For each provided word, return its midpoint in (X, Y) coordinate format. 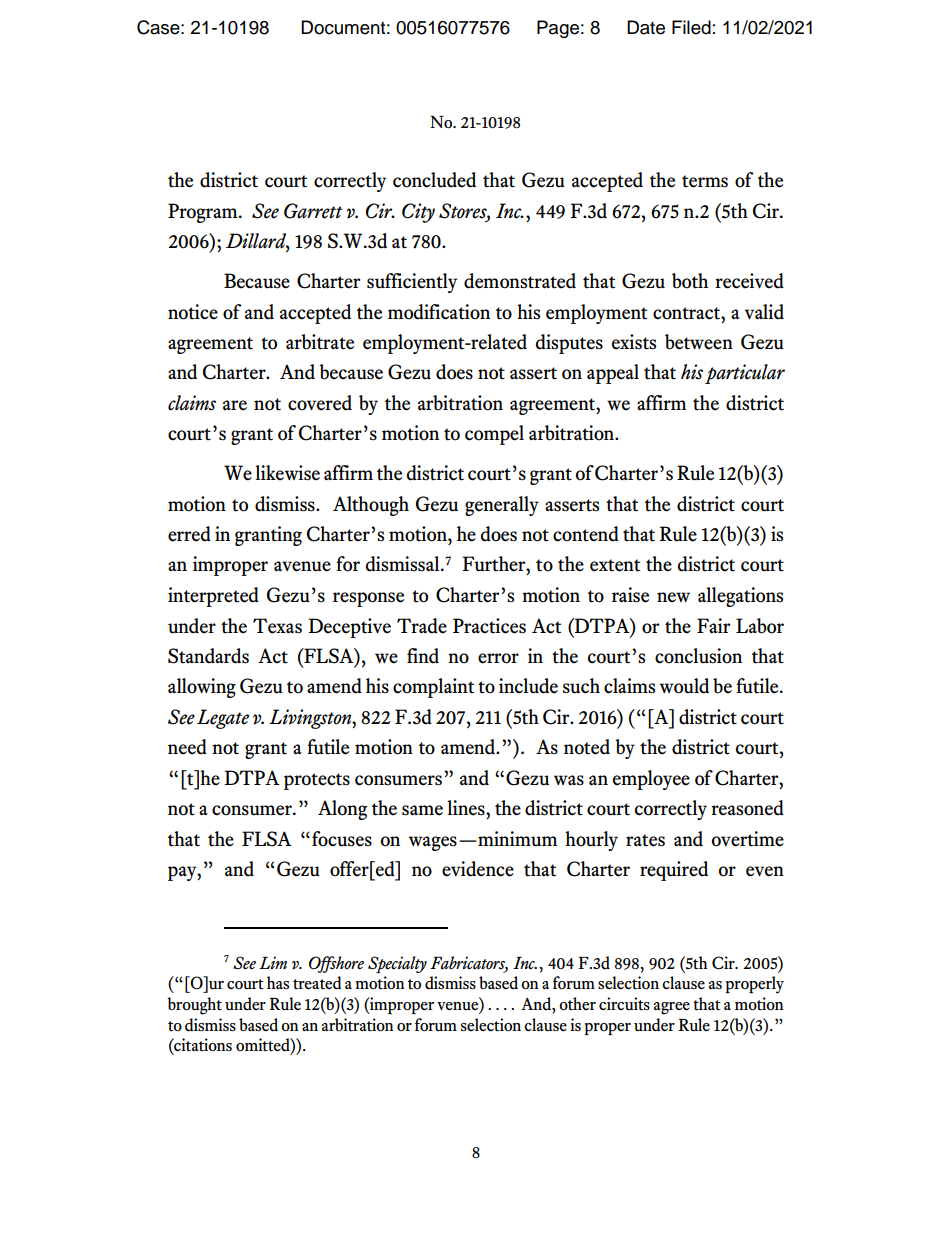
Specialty (397, 964)
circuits (624, 1004)
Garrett (313, 211)
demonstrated (520, 281)
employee (651, 780)
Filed (691, 27)
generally (502, 506)
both (690, 281)
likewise (287, 473)
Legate (223, 719)
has (278, 982)
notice (193, 312)
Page (558, 29)
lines (467, 808)
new (673, 597)
